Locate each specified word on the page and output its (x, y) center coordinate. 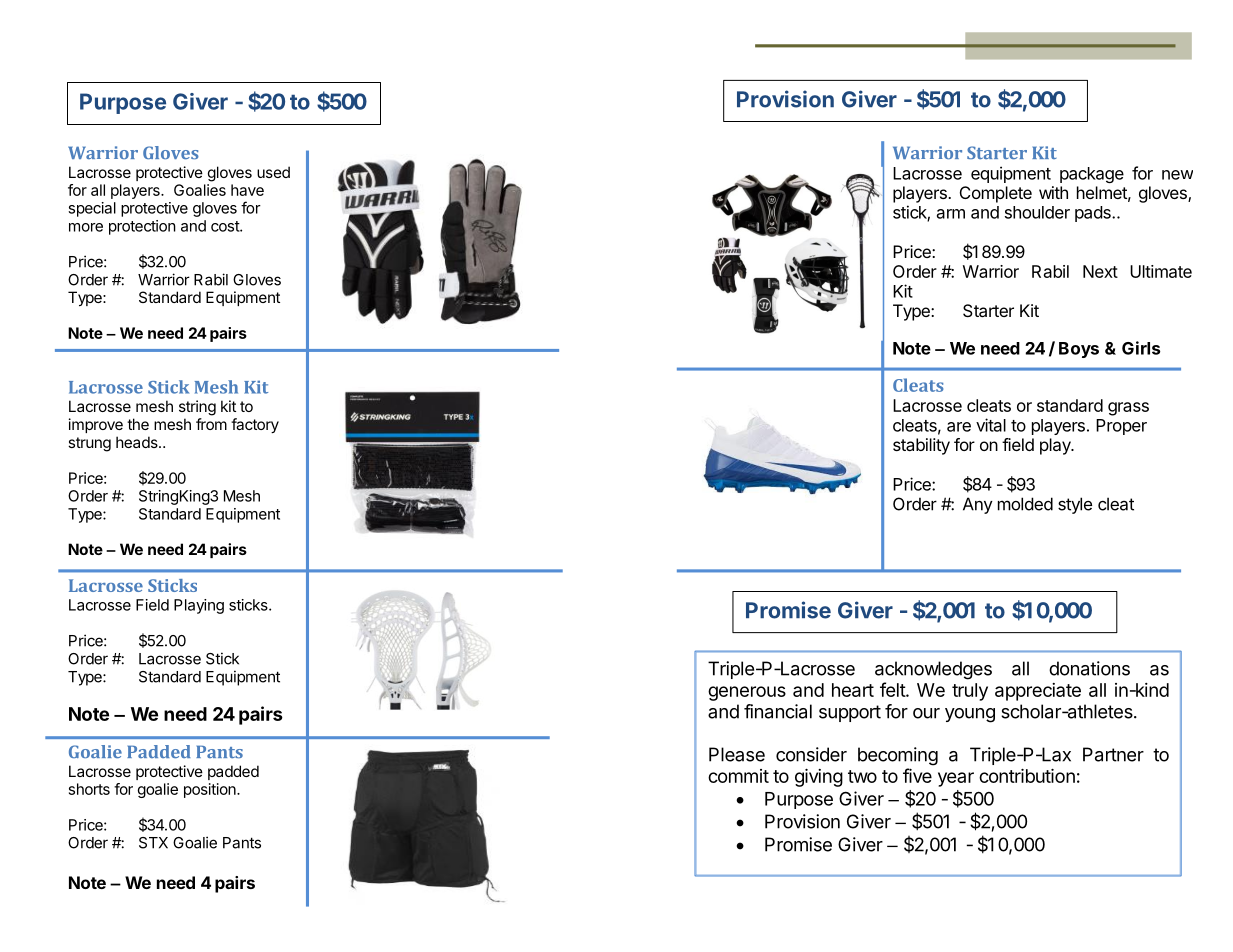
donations (1089, 668)
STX (153, 843)
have (247, 190)
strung (89, 444)
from (211, 424)
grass (1128, 409)
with (1053, 192)
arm (951, 214)
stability (921, 446)
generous (747, 693)
